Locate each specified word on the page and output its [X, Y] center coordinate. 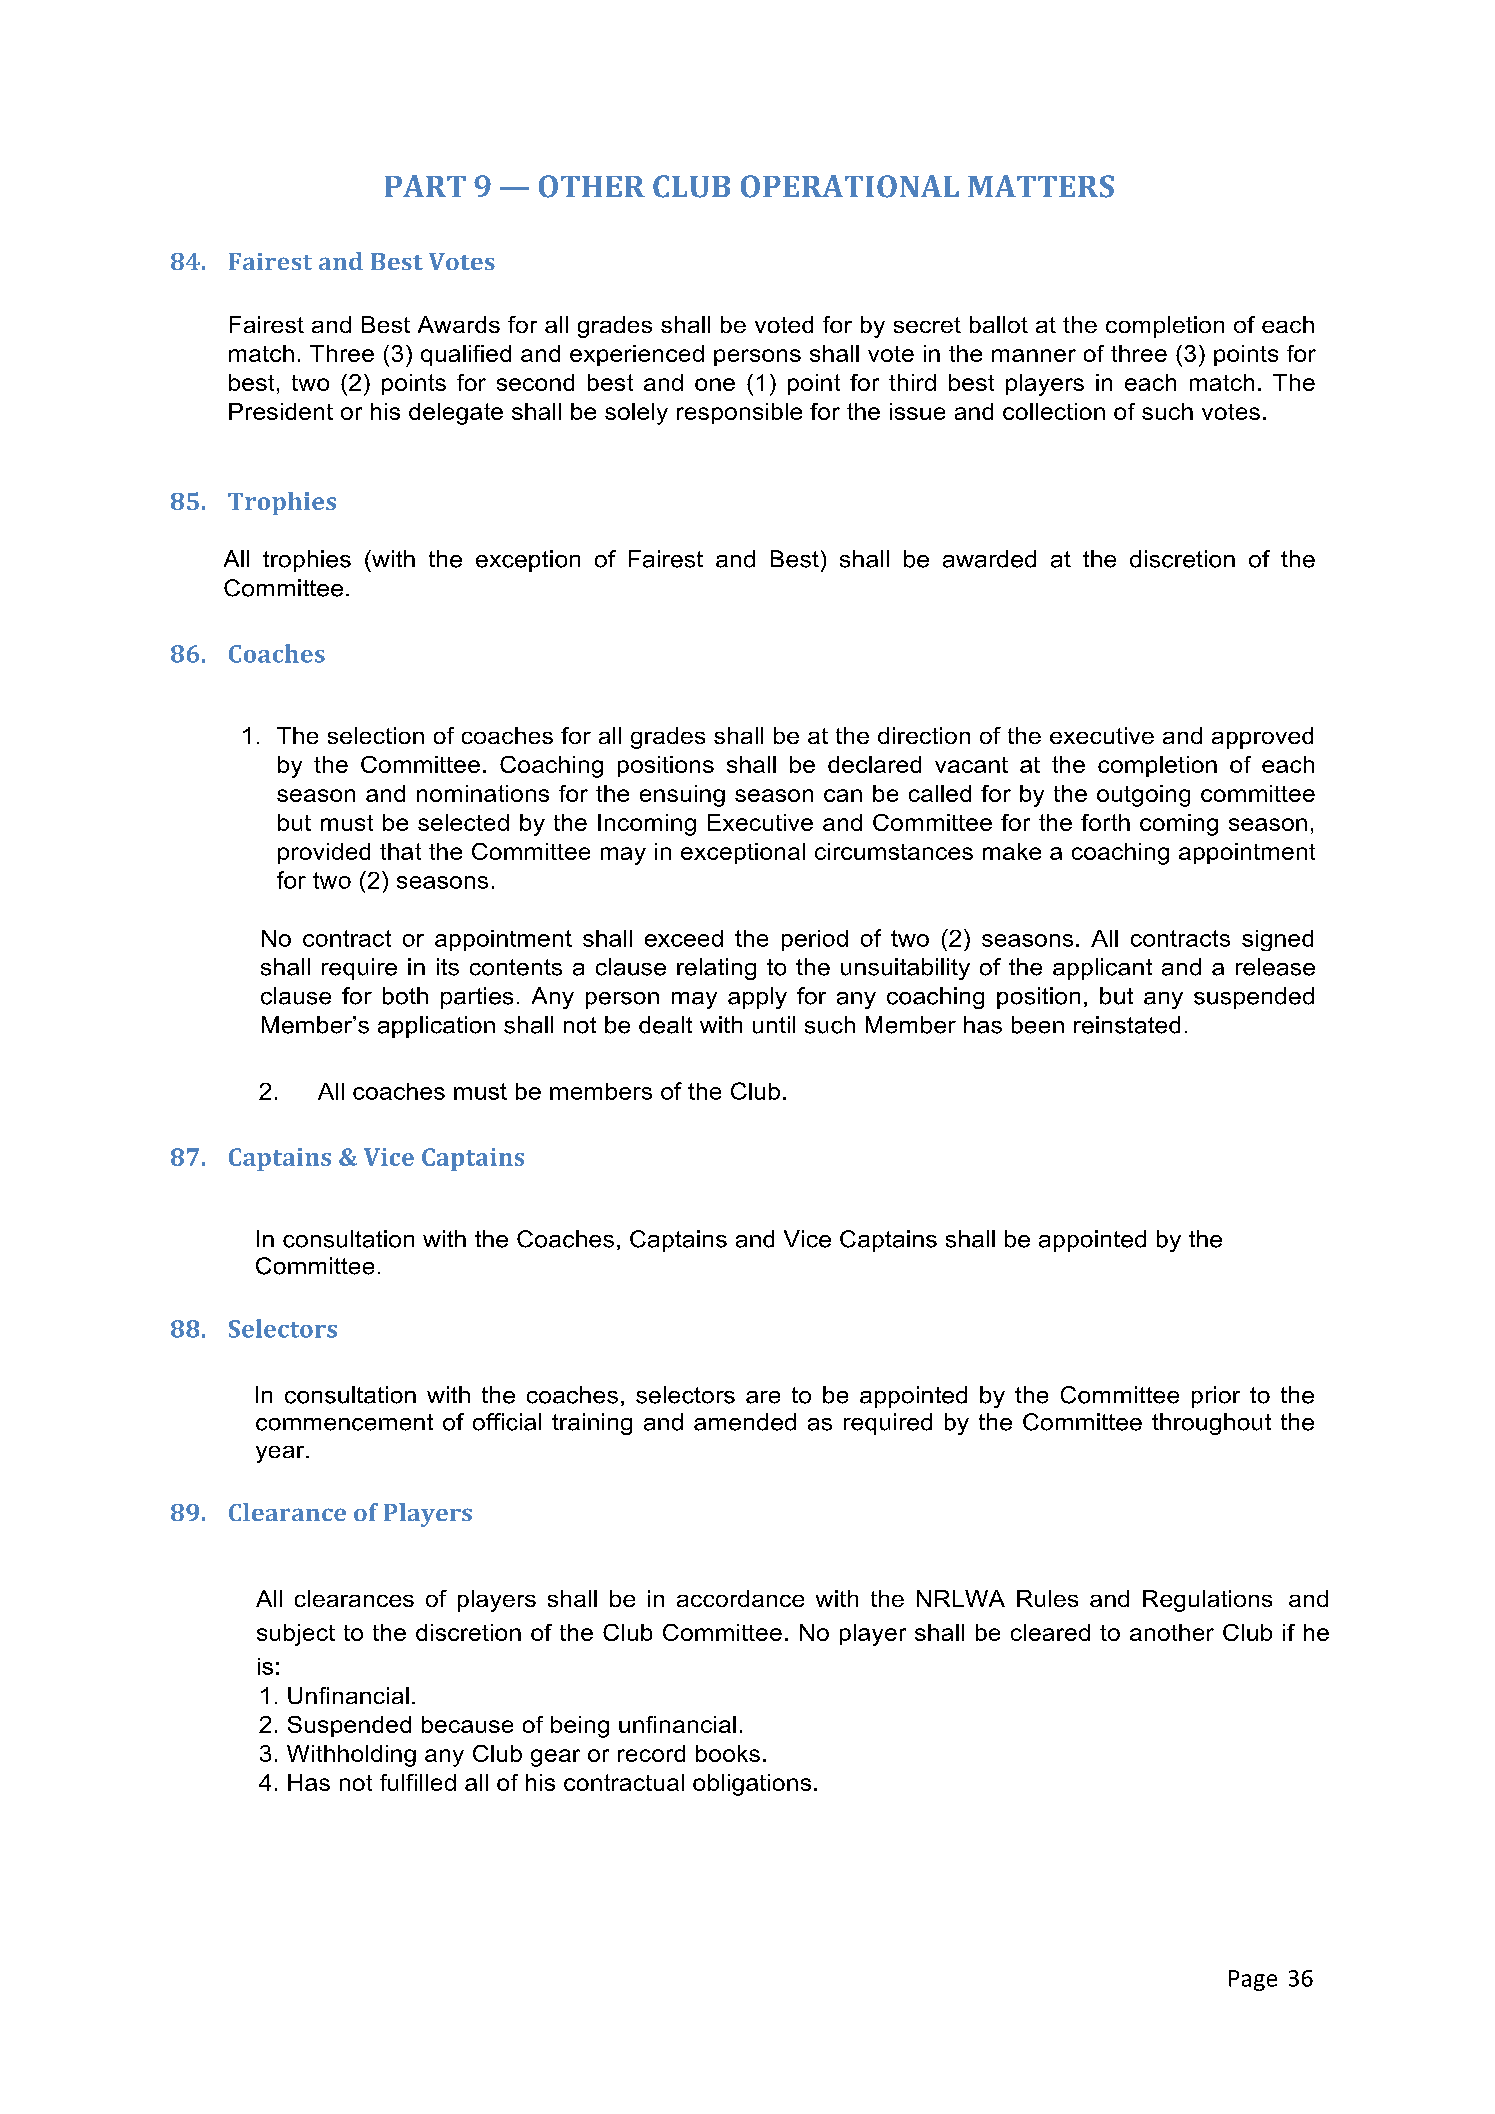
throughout [1211, 1424]
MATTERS [1041, 186]
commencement [344, 1422]
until [774, 1025]
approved [1262, 738]
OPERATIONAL [850, 186]
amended [745, 1422]
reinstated [1127, 1025]
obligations [752, 1785]
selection [376, 735]
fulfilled [418, 1782]
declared [874, 764]
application [436, 1027]
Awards [459, 324]
